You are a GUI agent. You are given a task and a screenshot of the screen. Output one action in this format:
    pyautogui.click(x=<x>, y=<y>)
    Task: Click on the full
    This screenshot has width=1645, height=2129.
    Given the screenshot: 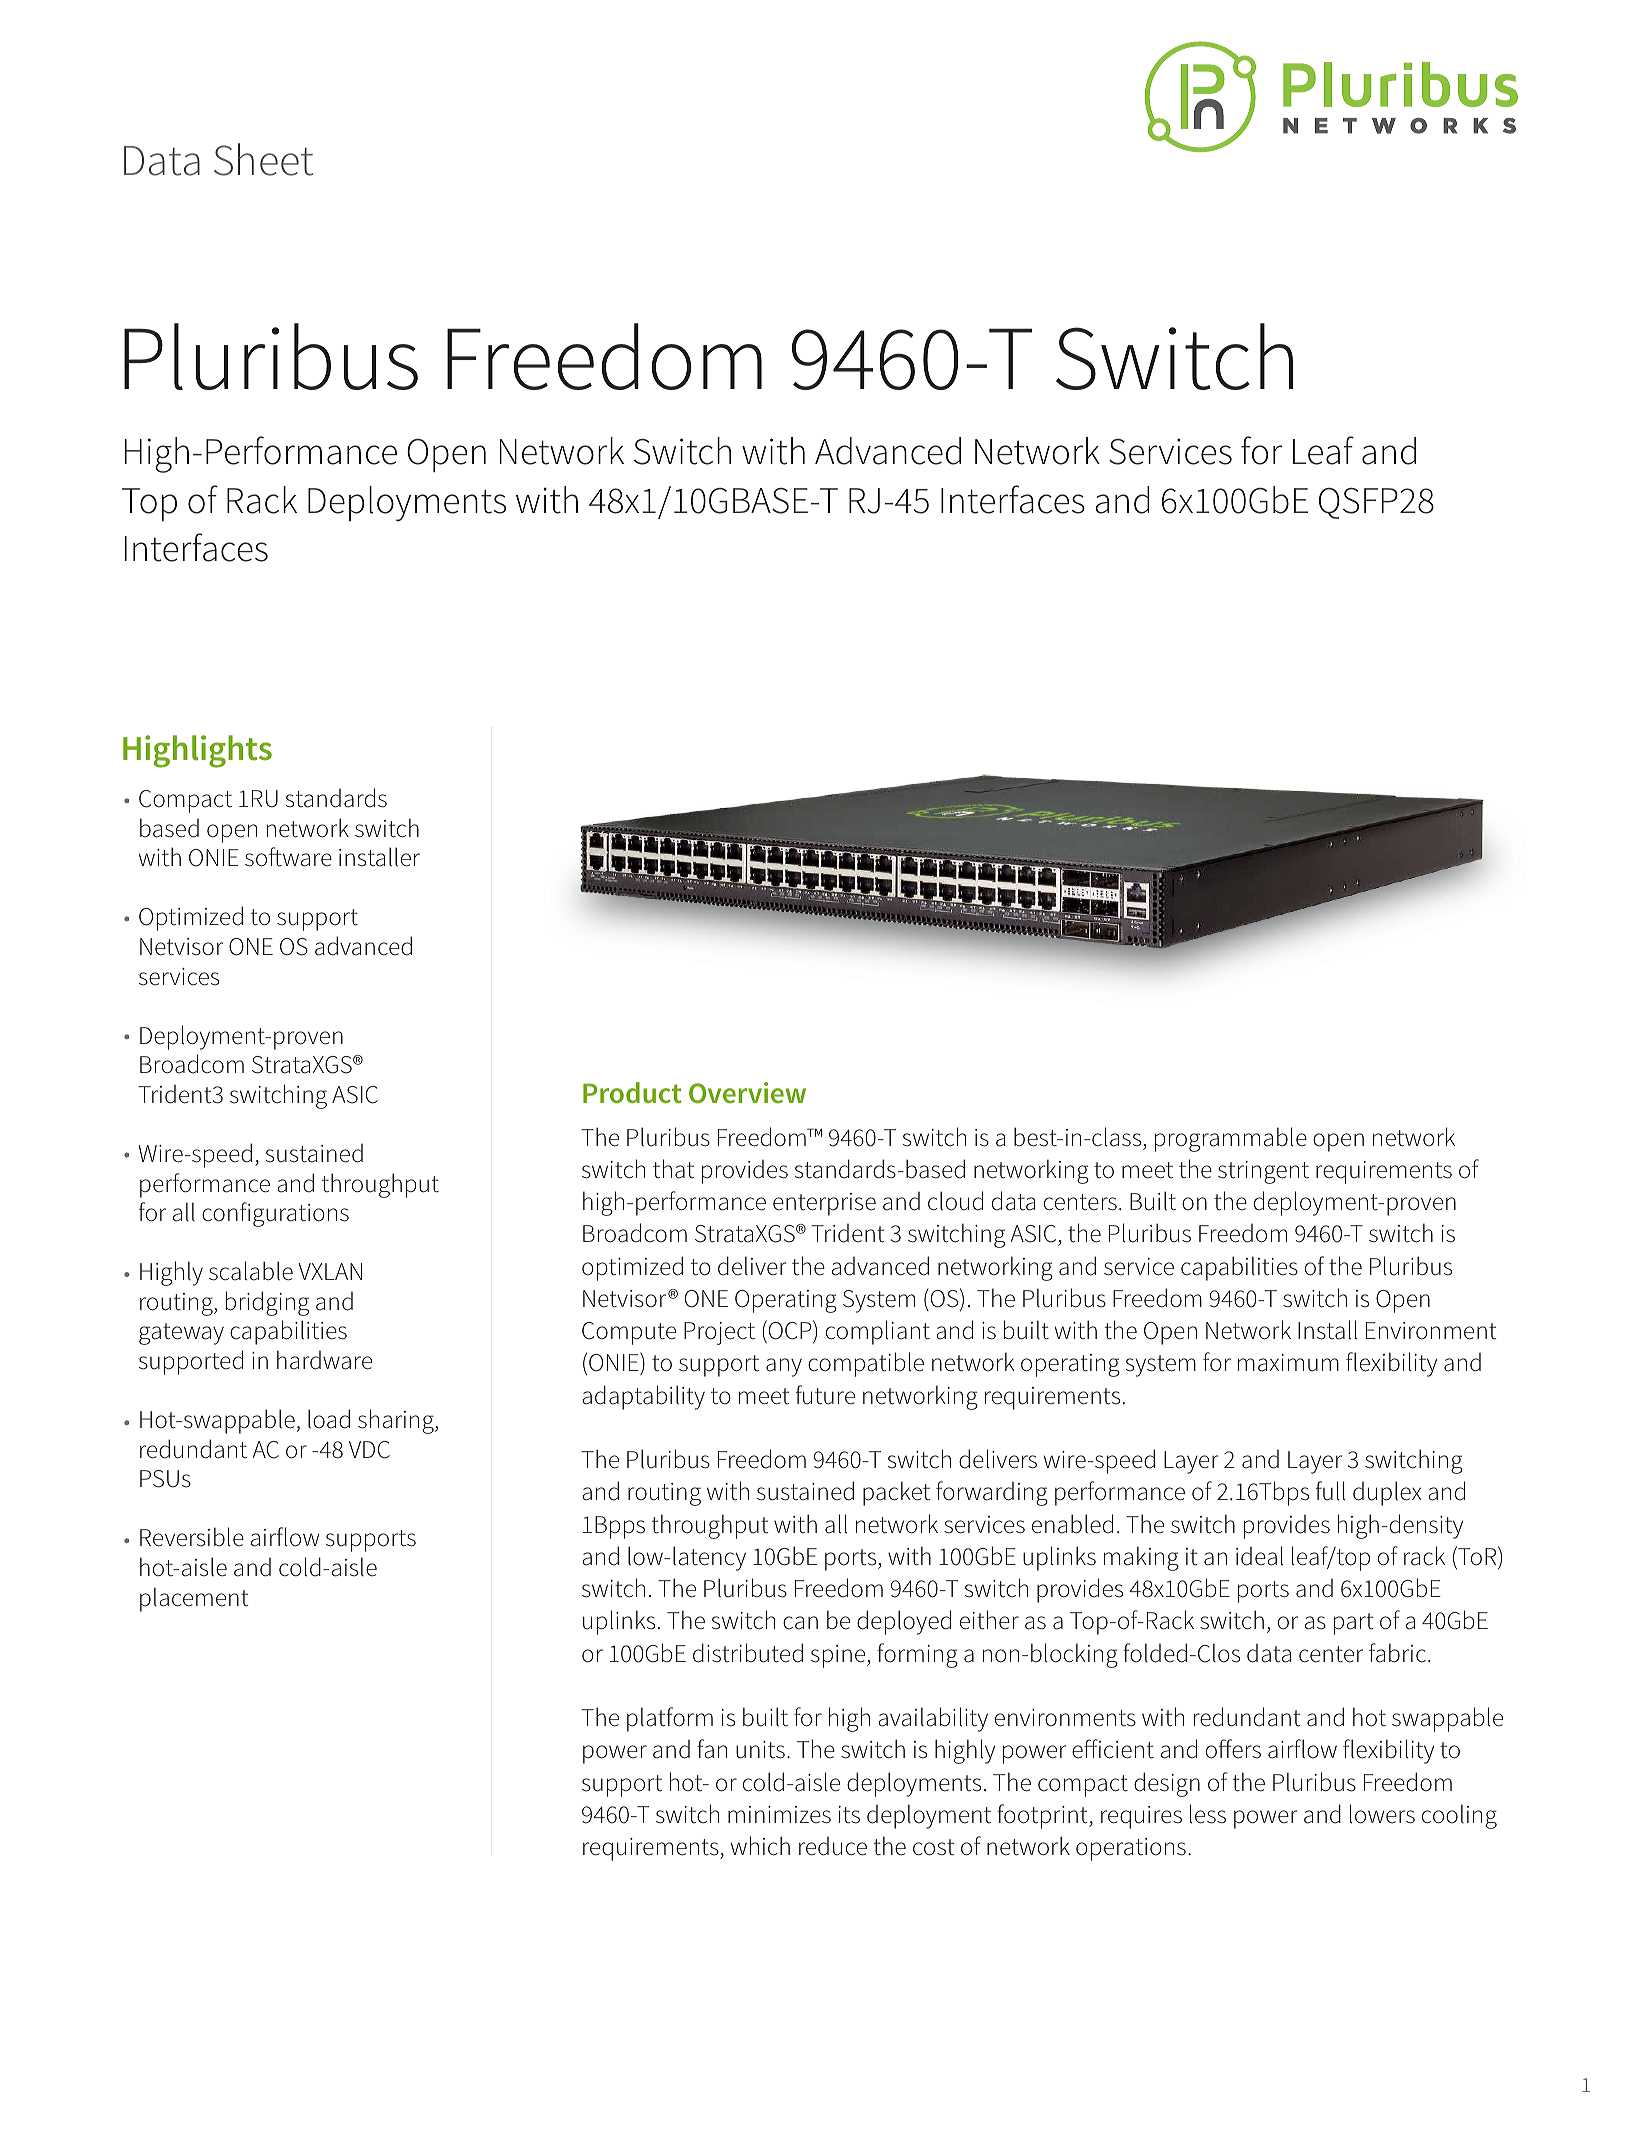 What is the action you would take?
    pyautogui.click(x=1331, y=1491)
